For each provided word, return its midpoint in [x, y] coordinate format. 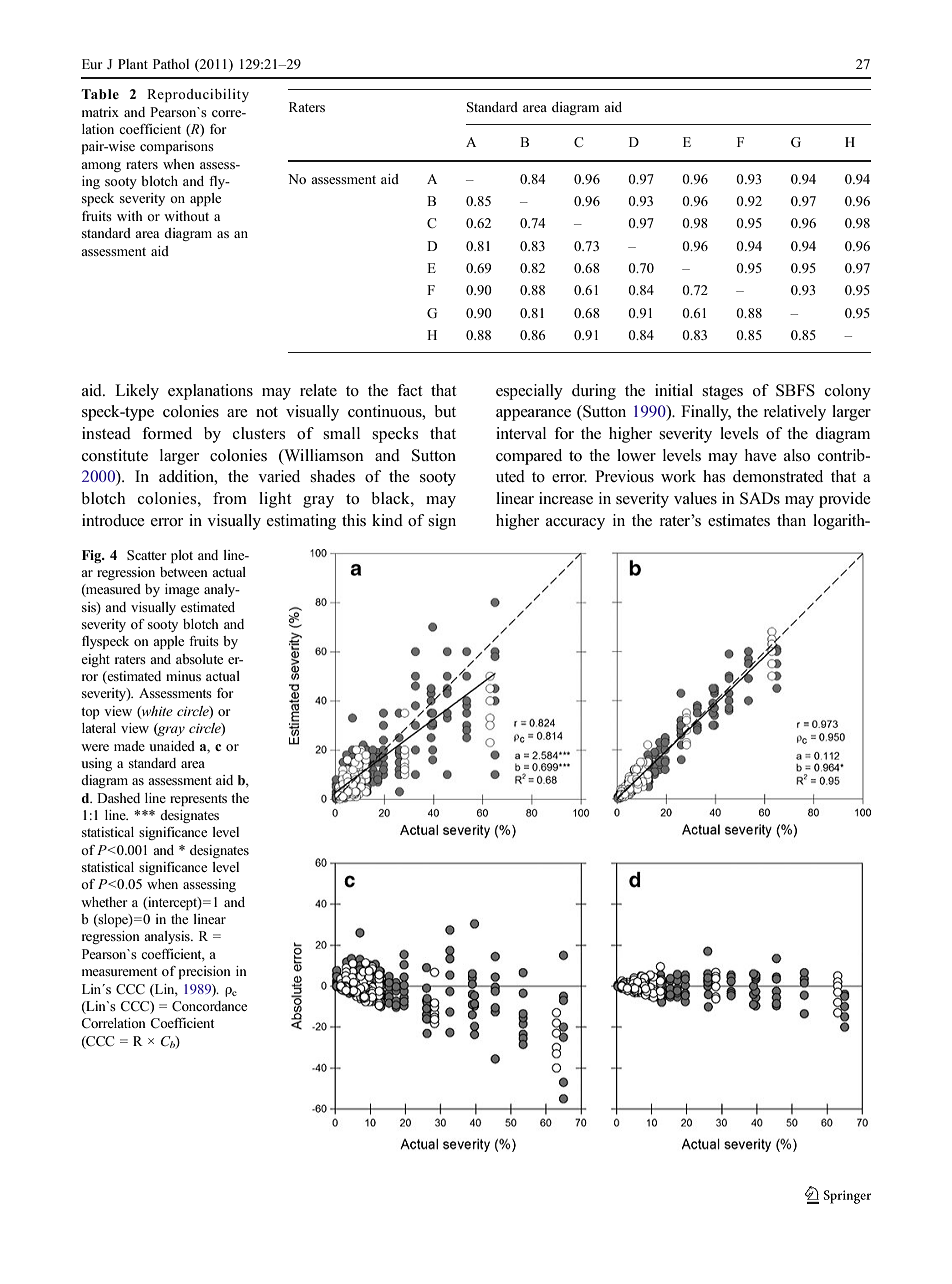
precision [205, 972]
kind [387, 520]
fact [410, 390]
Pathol [171, 64]
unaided [172, 746]
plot [182, 556]
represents [198, 800]
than [791, 520]
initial [674, 390]
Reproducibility [198, 95]
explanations [210, 392]
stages [722, 393]
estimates [739, 520]
